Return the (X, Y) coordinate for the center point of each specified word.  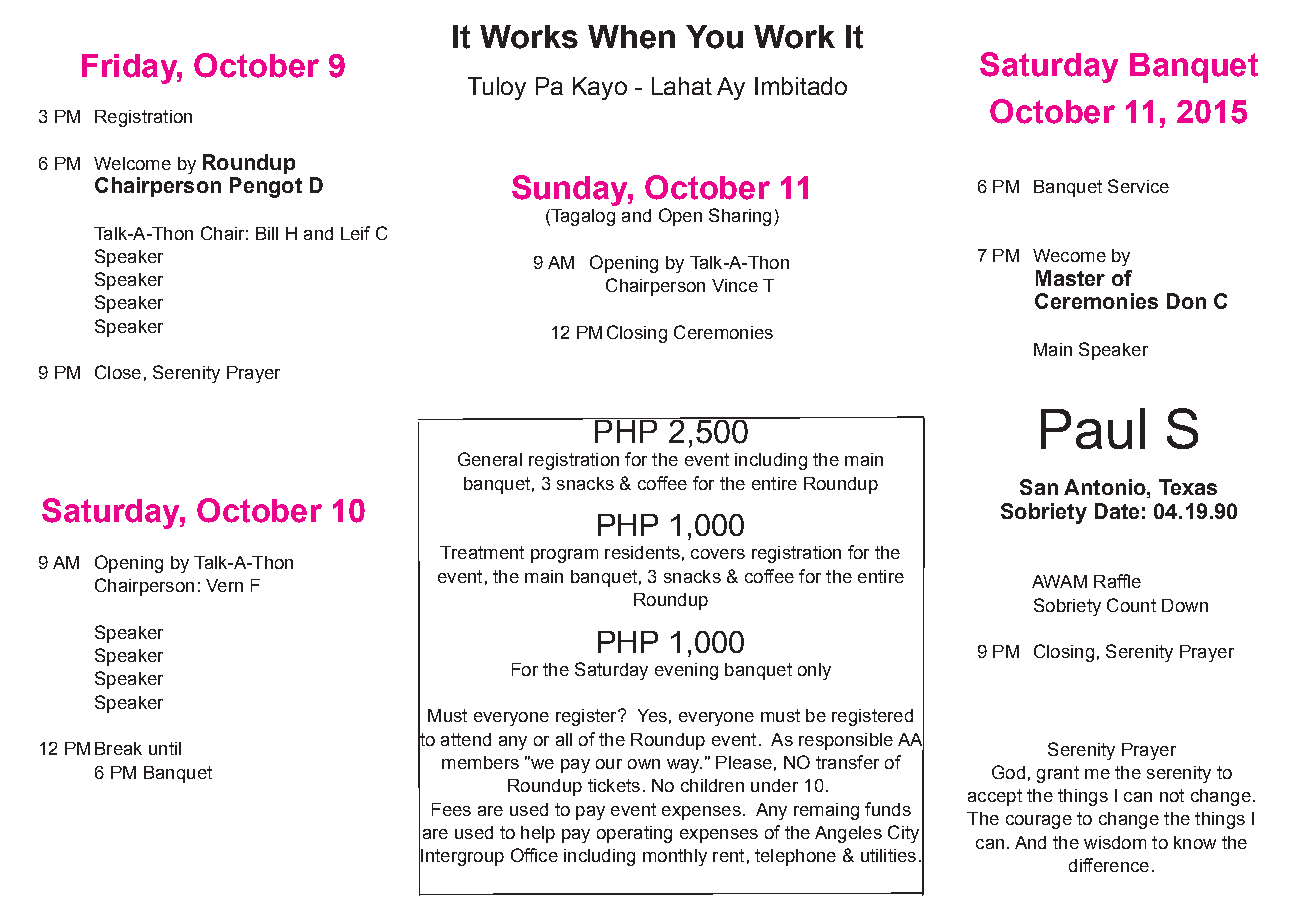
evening (686, 671)
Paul (1093, 428)
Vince (735, 285)
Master (1070, 278)
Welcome (132, 163)
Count (1131, 605)
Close (118, 372)
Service (1138, 186)
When (631, 37)
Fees (451, 809)
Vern (224, 585)
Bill (267, 233)
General (490, 459)
